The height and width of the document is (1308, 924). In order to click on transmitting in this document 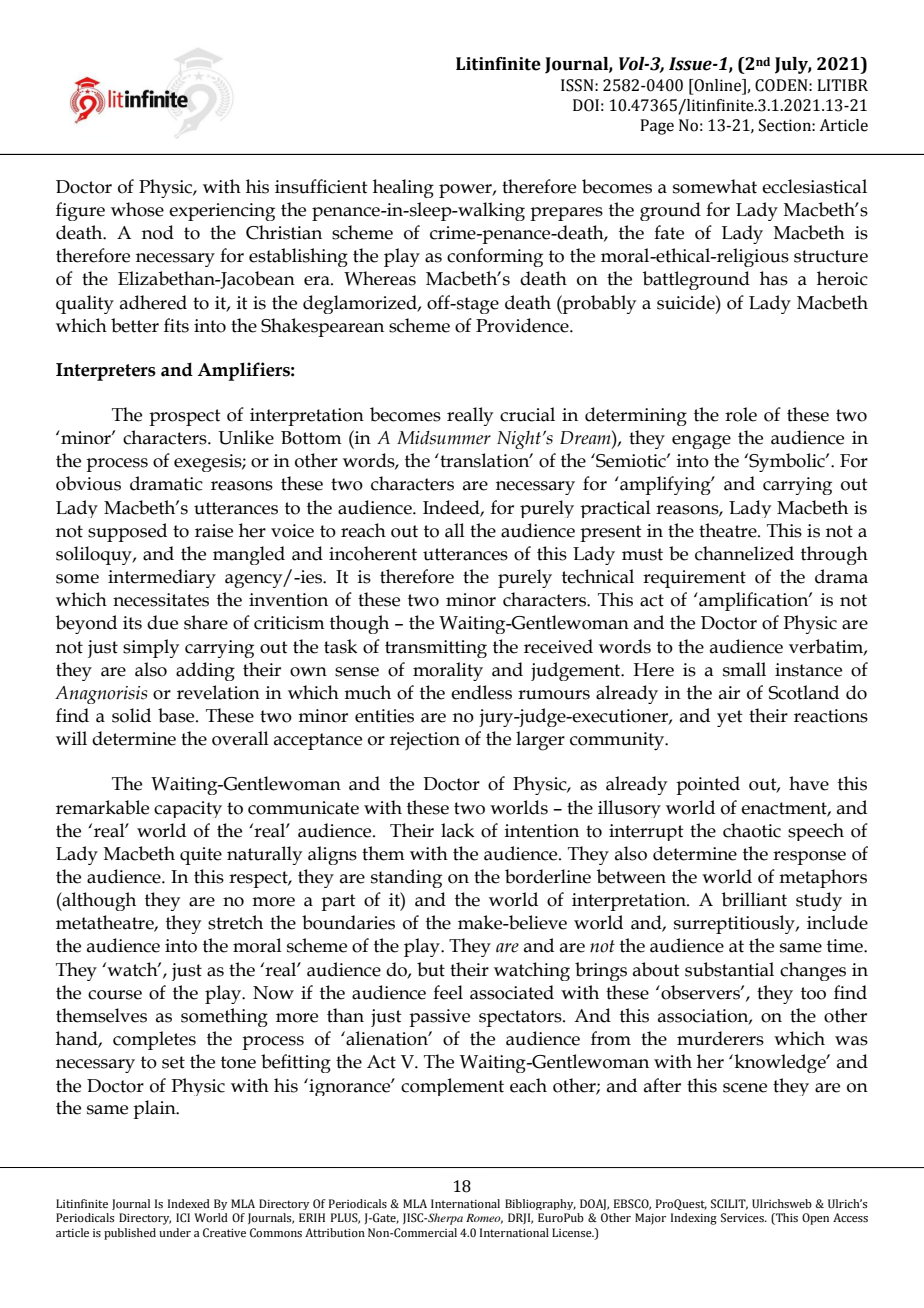, I will do `click(436, 649)`.
